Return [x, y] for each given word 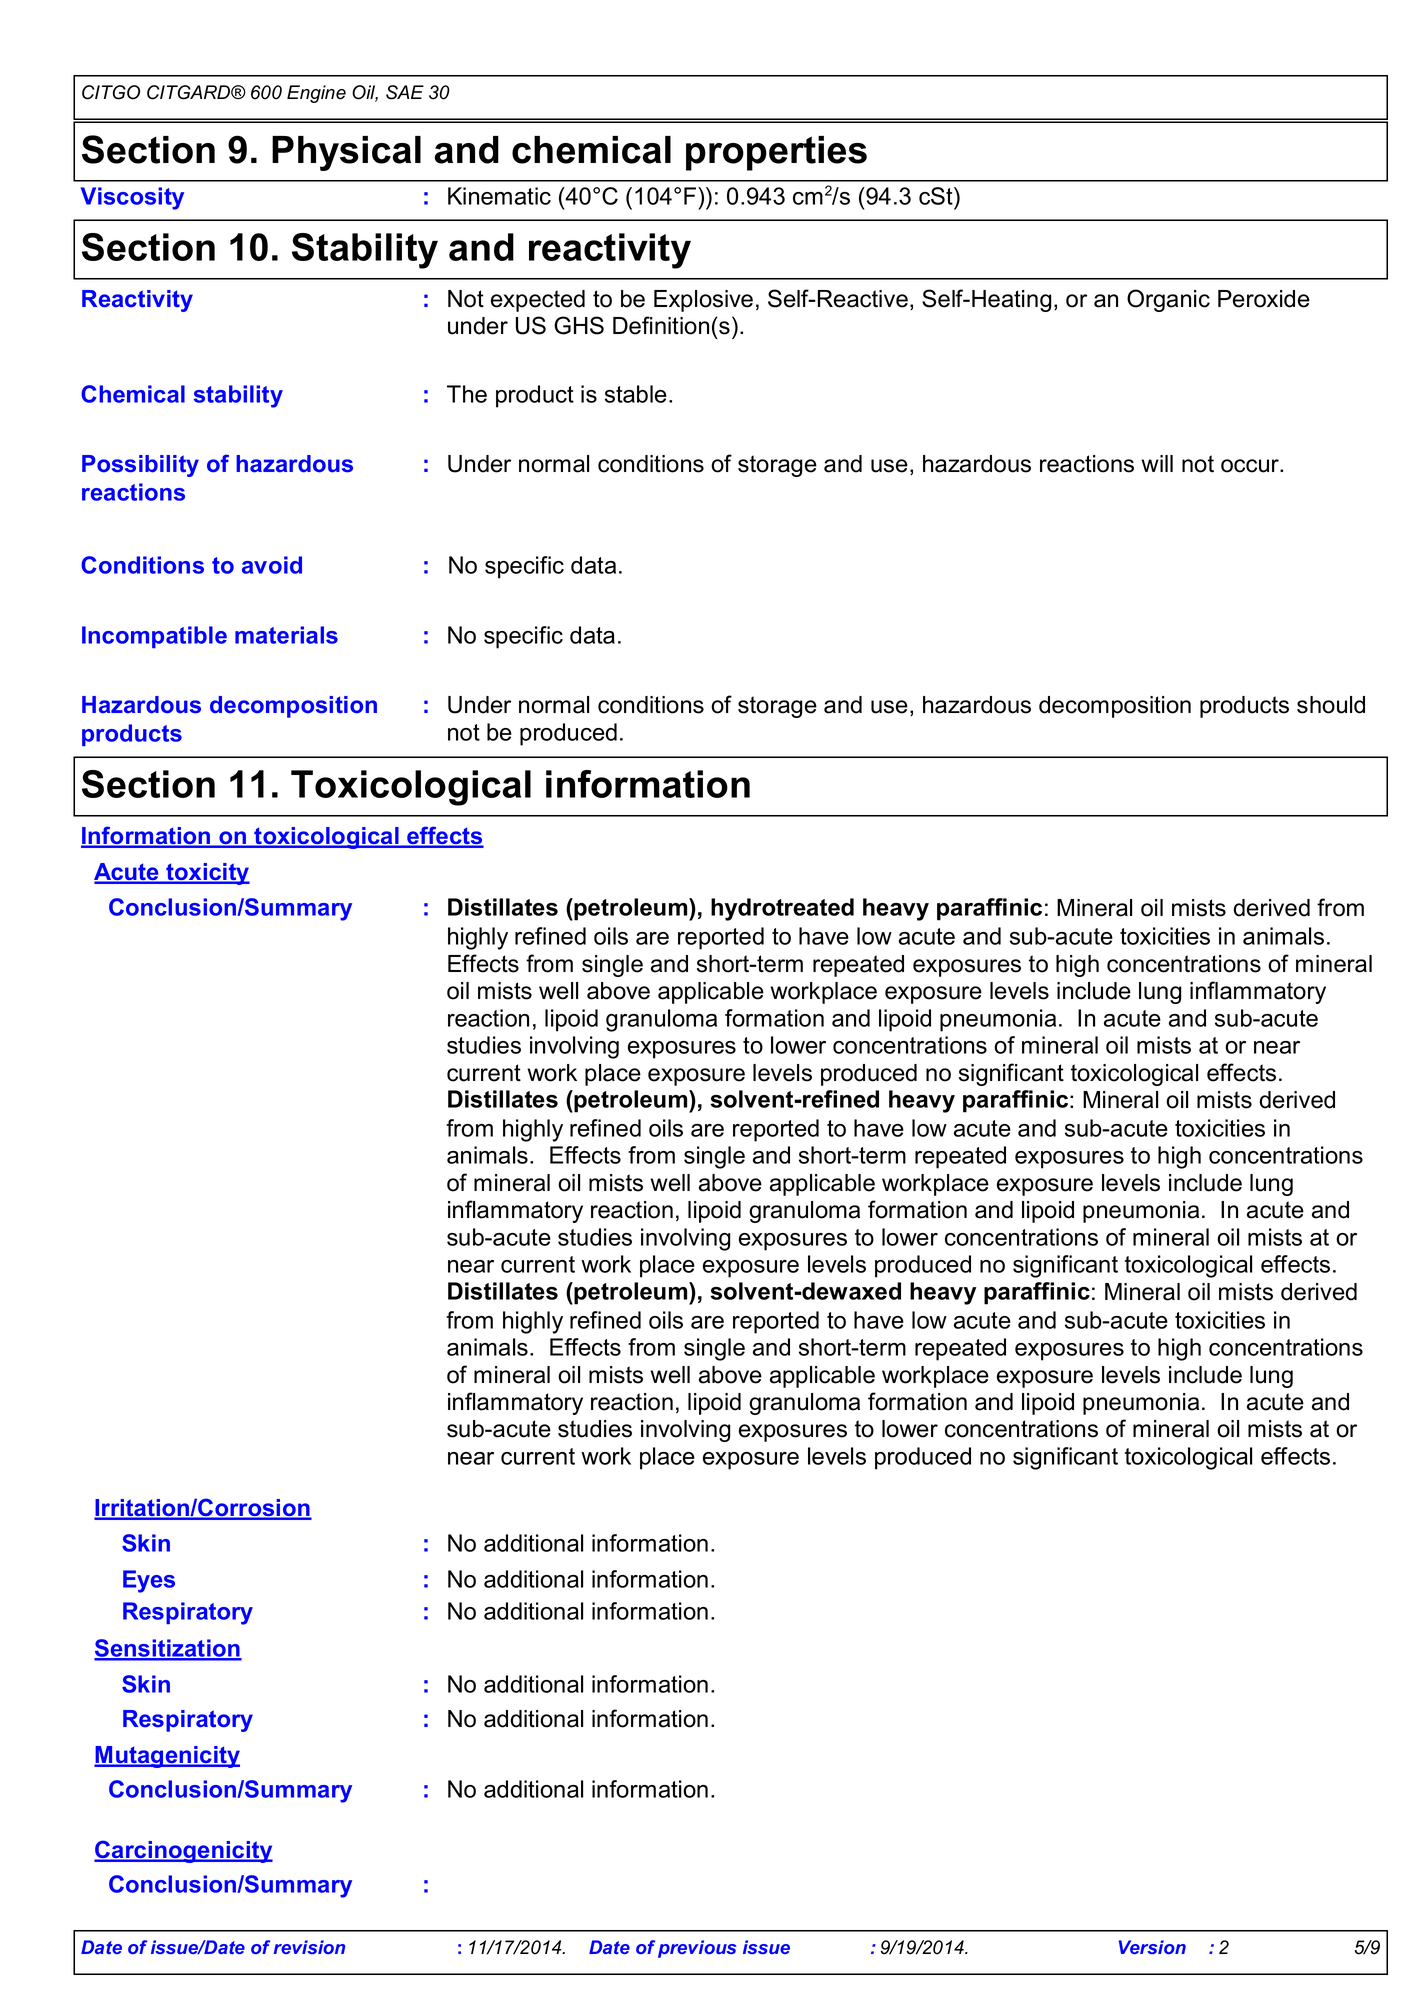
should [1331, 705]
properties [776, 153]
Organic [1168, 300]
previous [697, 1949]
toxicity [207, 874]
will [1157, 463]
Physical [346, 153]
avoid [272, 565]
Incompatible [154, 637]
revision [309, 1947]
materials [286, 635]
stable [636, 394]
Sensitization [168, 1649]
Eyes [149, 1581]
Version [1152, 1947]
